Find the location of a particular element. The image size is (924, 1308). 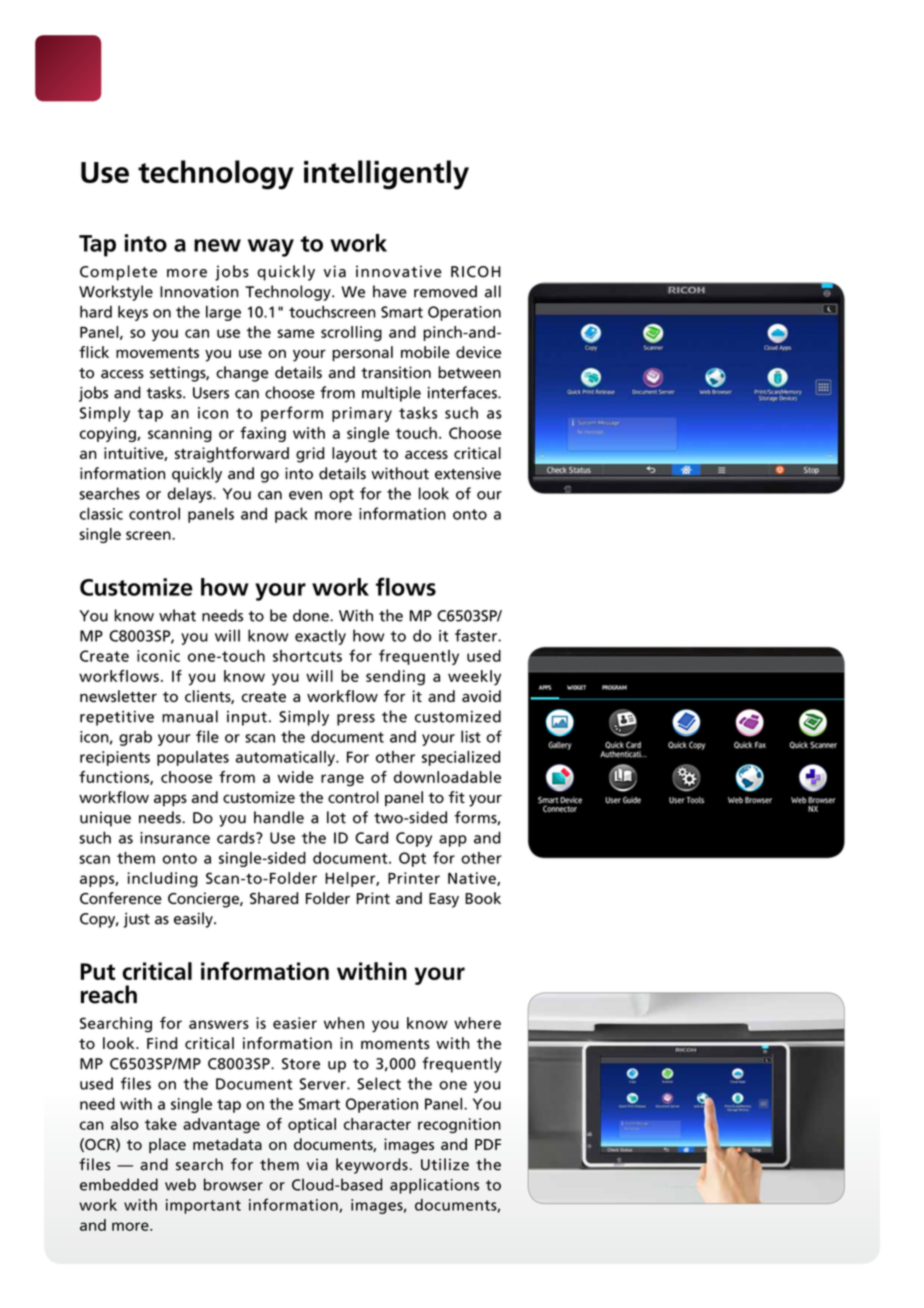

reach is located at coordinates (109, 994).
